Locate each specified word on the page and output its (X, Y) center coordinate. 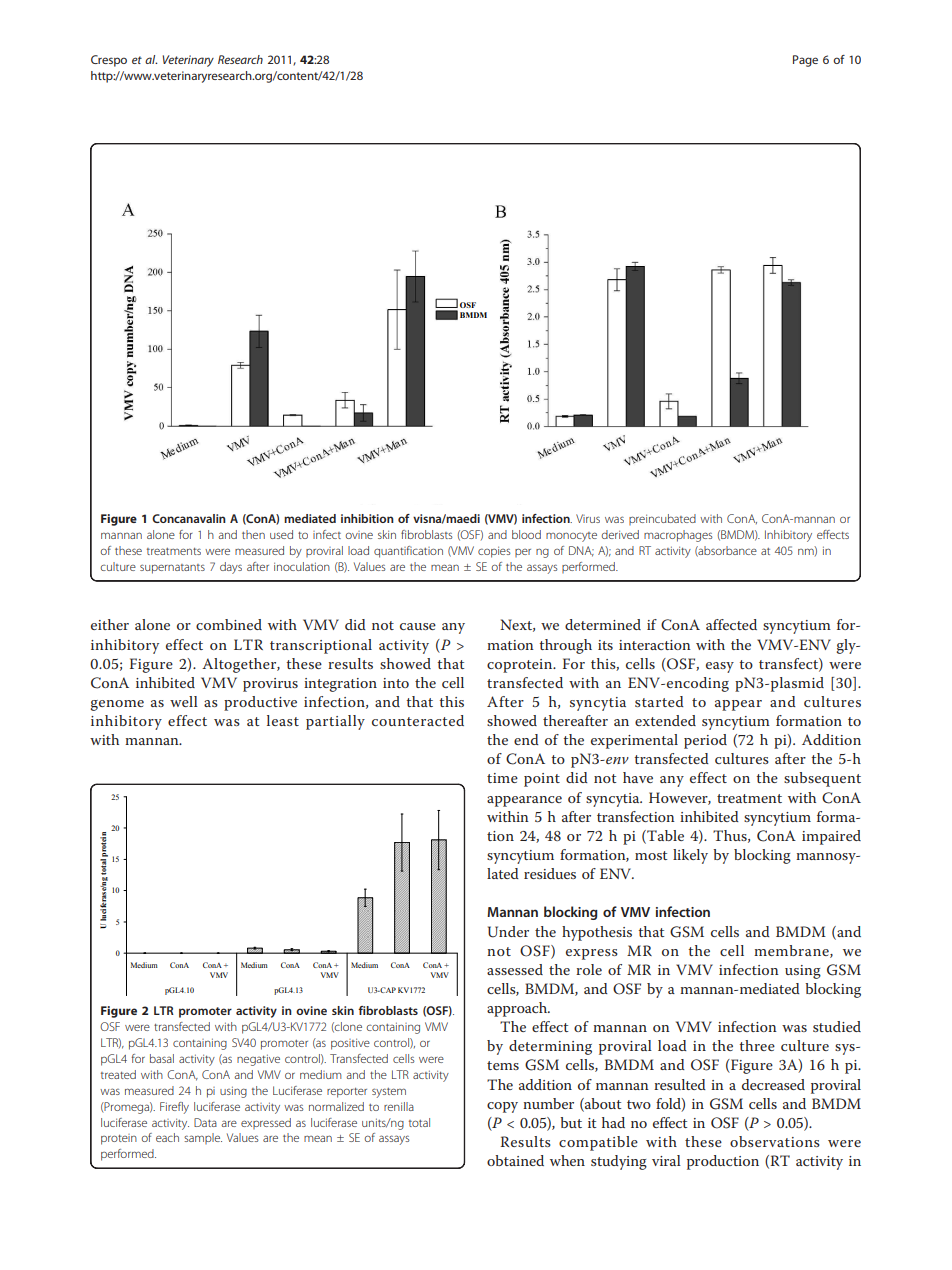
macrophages (678, 536)
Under (508, 932)
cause (418, 626)
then (253, 534)
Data (205, 1122)
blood (526, 534)
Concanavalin (189, 518)
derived (620, 534)
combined (229, 624)
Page (805, 61)
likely (690, 856)
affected (731, 624)
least (283, 720)
